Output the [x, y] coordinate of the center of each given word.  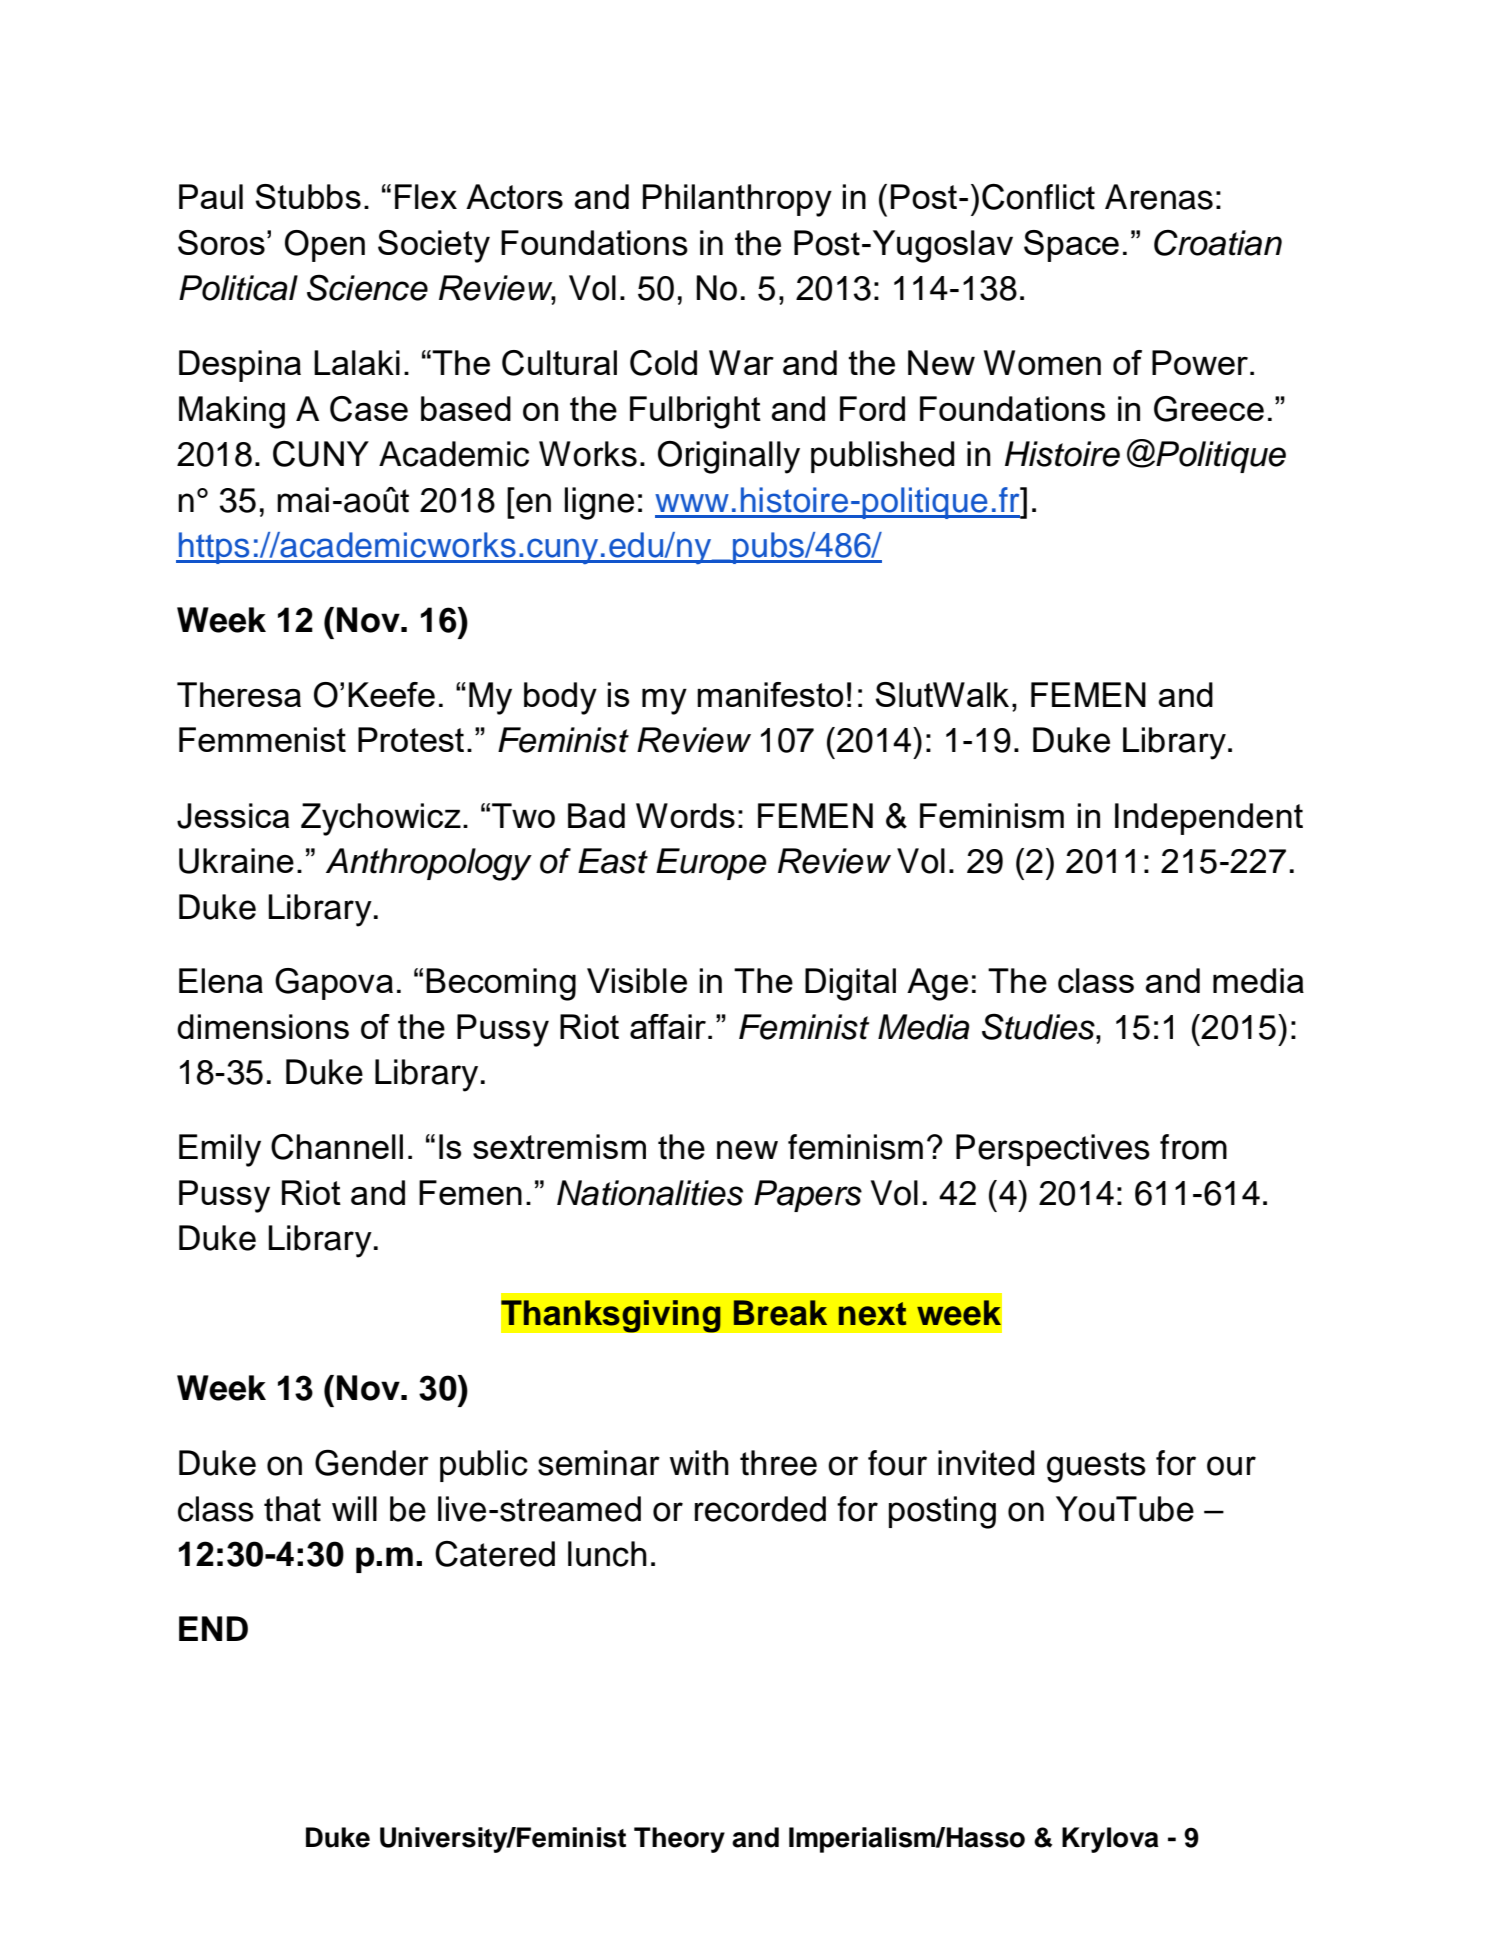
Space [1071, 246]
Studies [1039, 1026]
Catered [495, 1554]
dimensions [263, 1026]
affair [668, 1026]
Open [325, 246]
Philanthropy [737, 200]
